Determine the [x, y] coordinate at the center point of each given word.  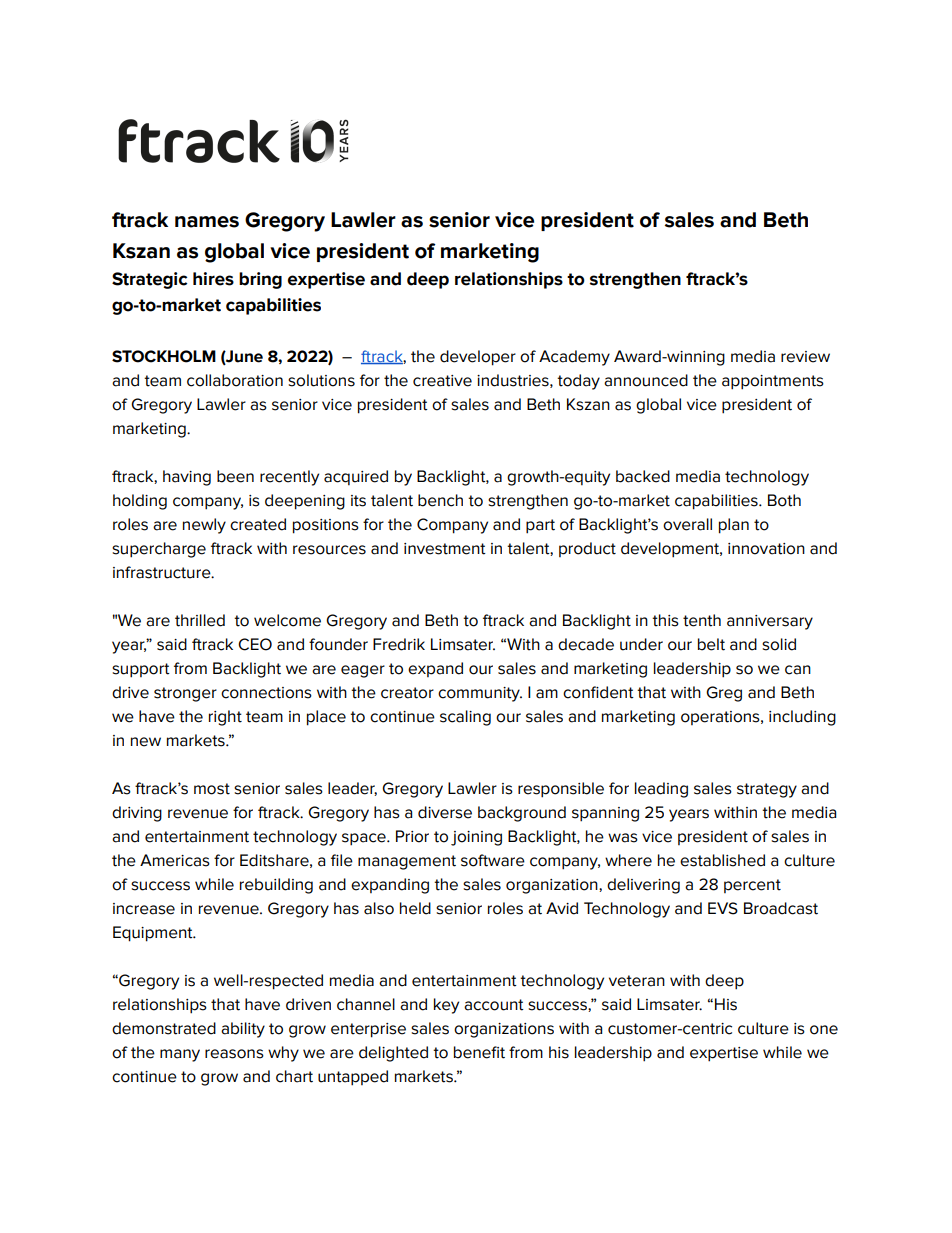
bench [440, 500]
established [722, 860]
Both [784, 500]
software [493, 860]
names [207, 222]
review [805, 357]
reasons [234, 1054]
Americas [175, 860]
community [480, 694]
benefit [479, 1052]
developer [478, 358]
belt [711, 644]
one [824, 1030]
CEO [255, 644]
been [235, 476]
